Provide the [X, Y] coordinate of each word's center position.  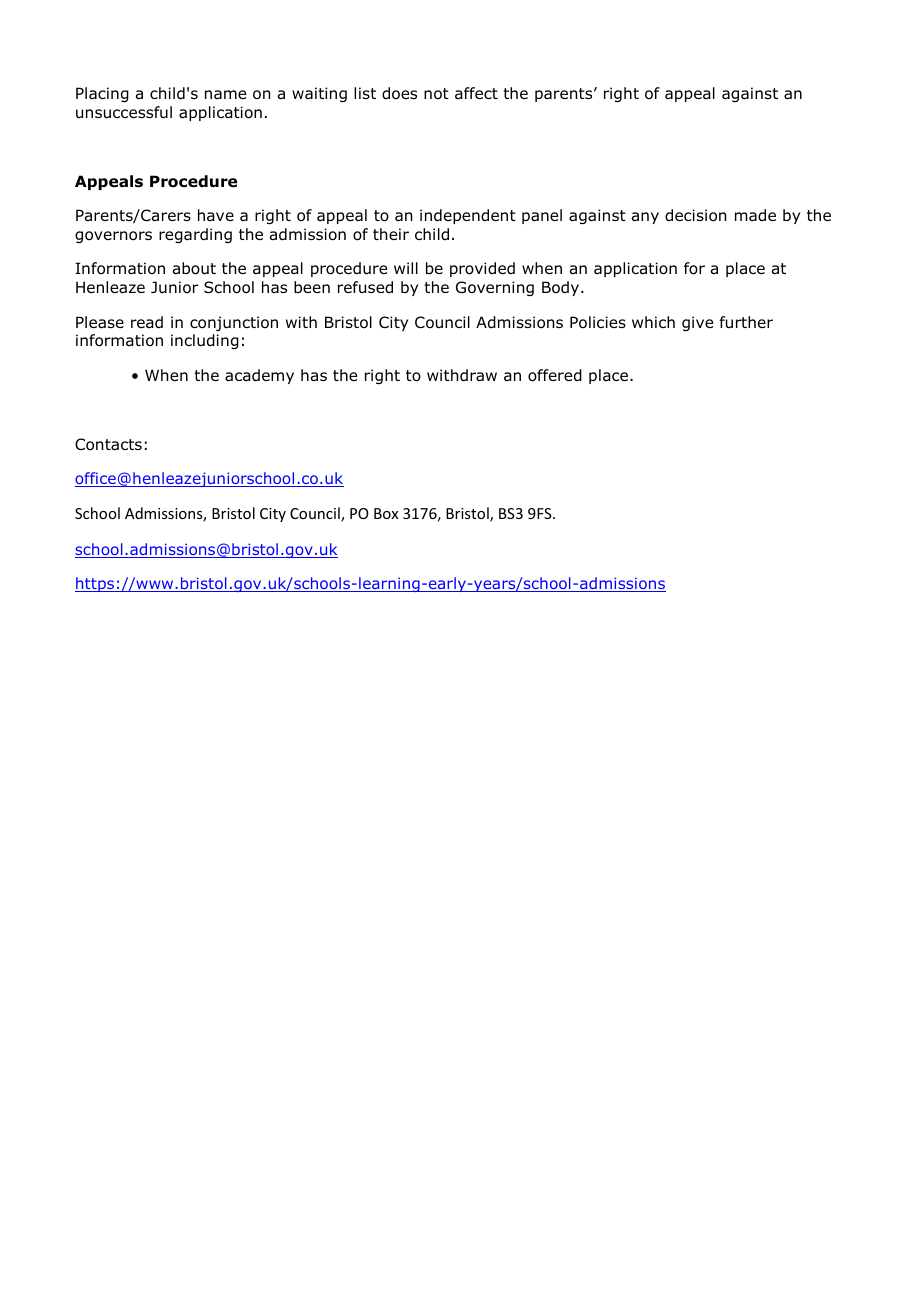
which [653, 322]
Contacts [108, 444]
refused [365, 287]
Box [386, 513]
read [147, 322]
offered [555, 375]
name [225, 94]
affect [476, 93]
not [436, 94]
